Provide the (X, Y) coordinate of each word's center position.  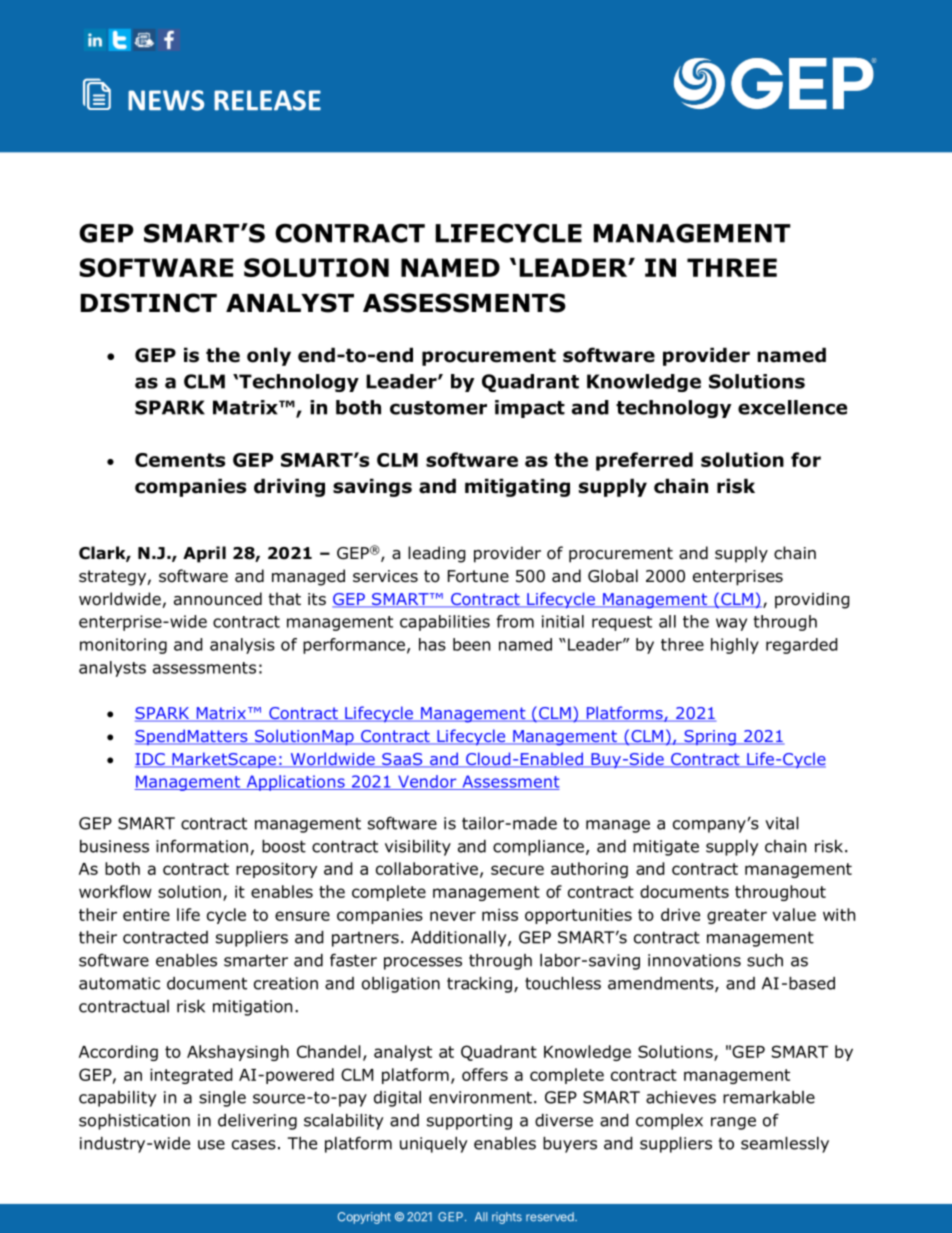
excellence (792, 407)
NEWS (166, 100)
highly (735, 646)
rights (507, 1218)
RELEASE (267, 100)
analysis (242, 646)
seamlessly (785, 1145)
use (211, 1145)
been (471, 644)
